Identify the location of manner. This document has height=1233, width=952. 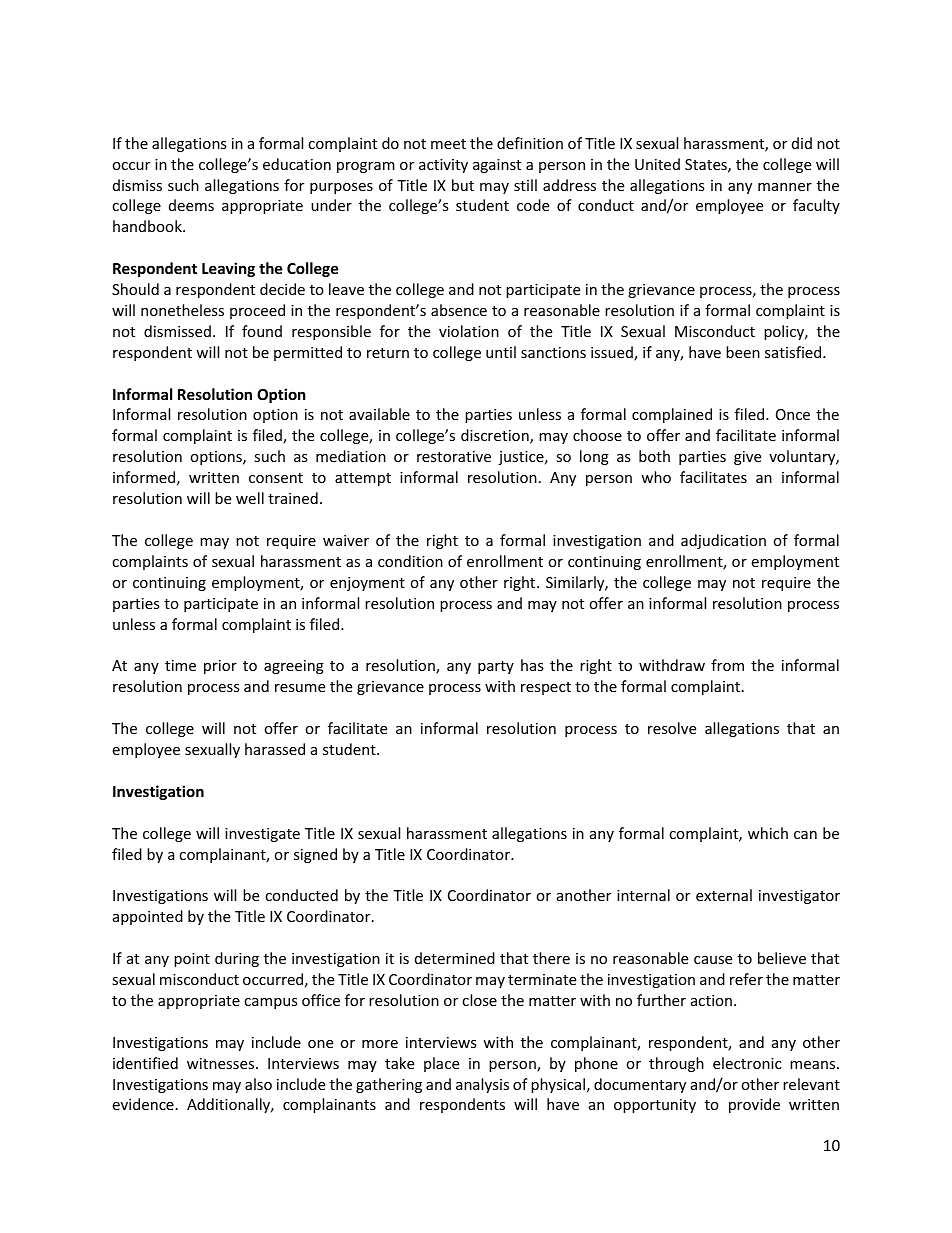
(785, 187).
